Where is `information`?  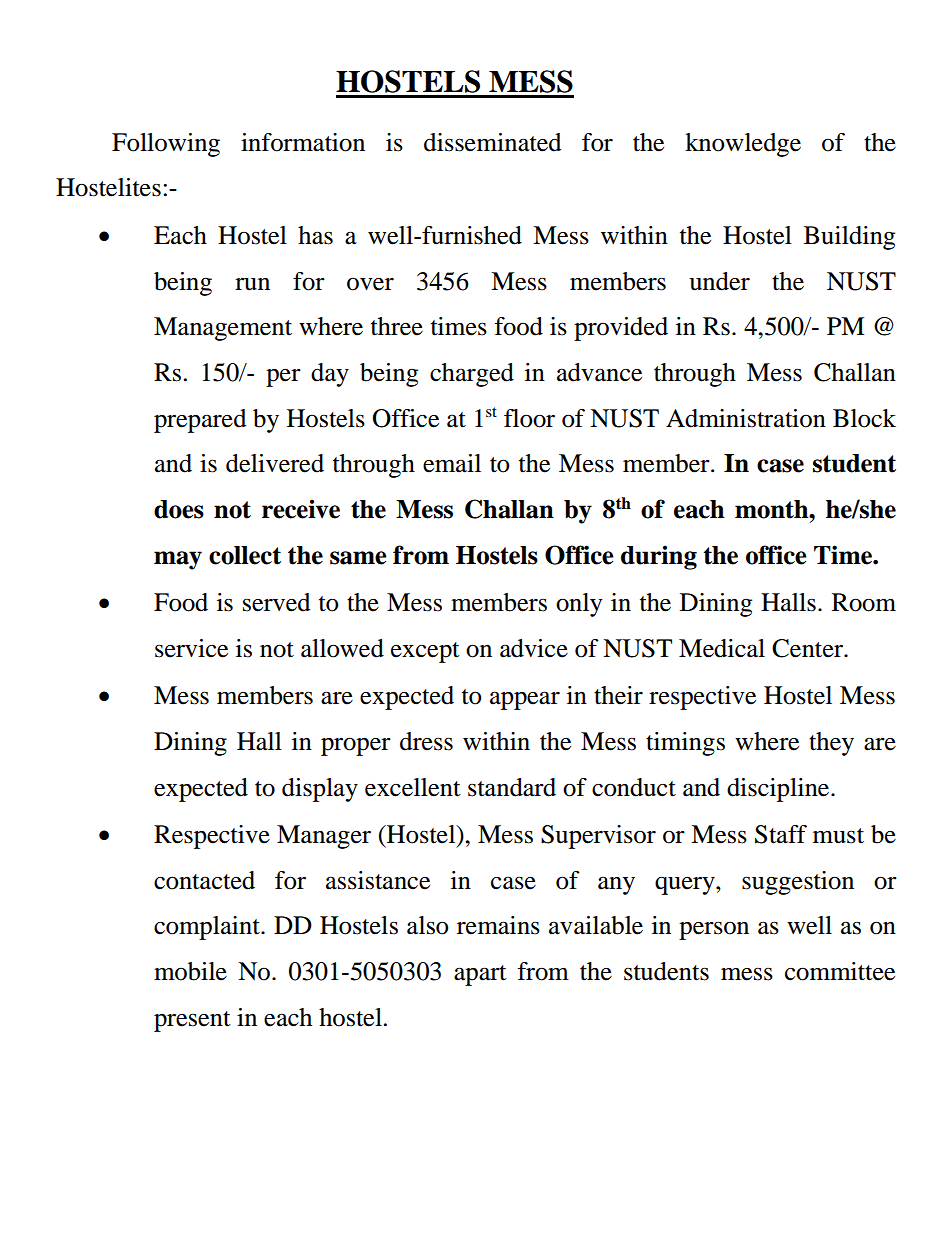 information is located at coordinates (303, 142).
